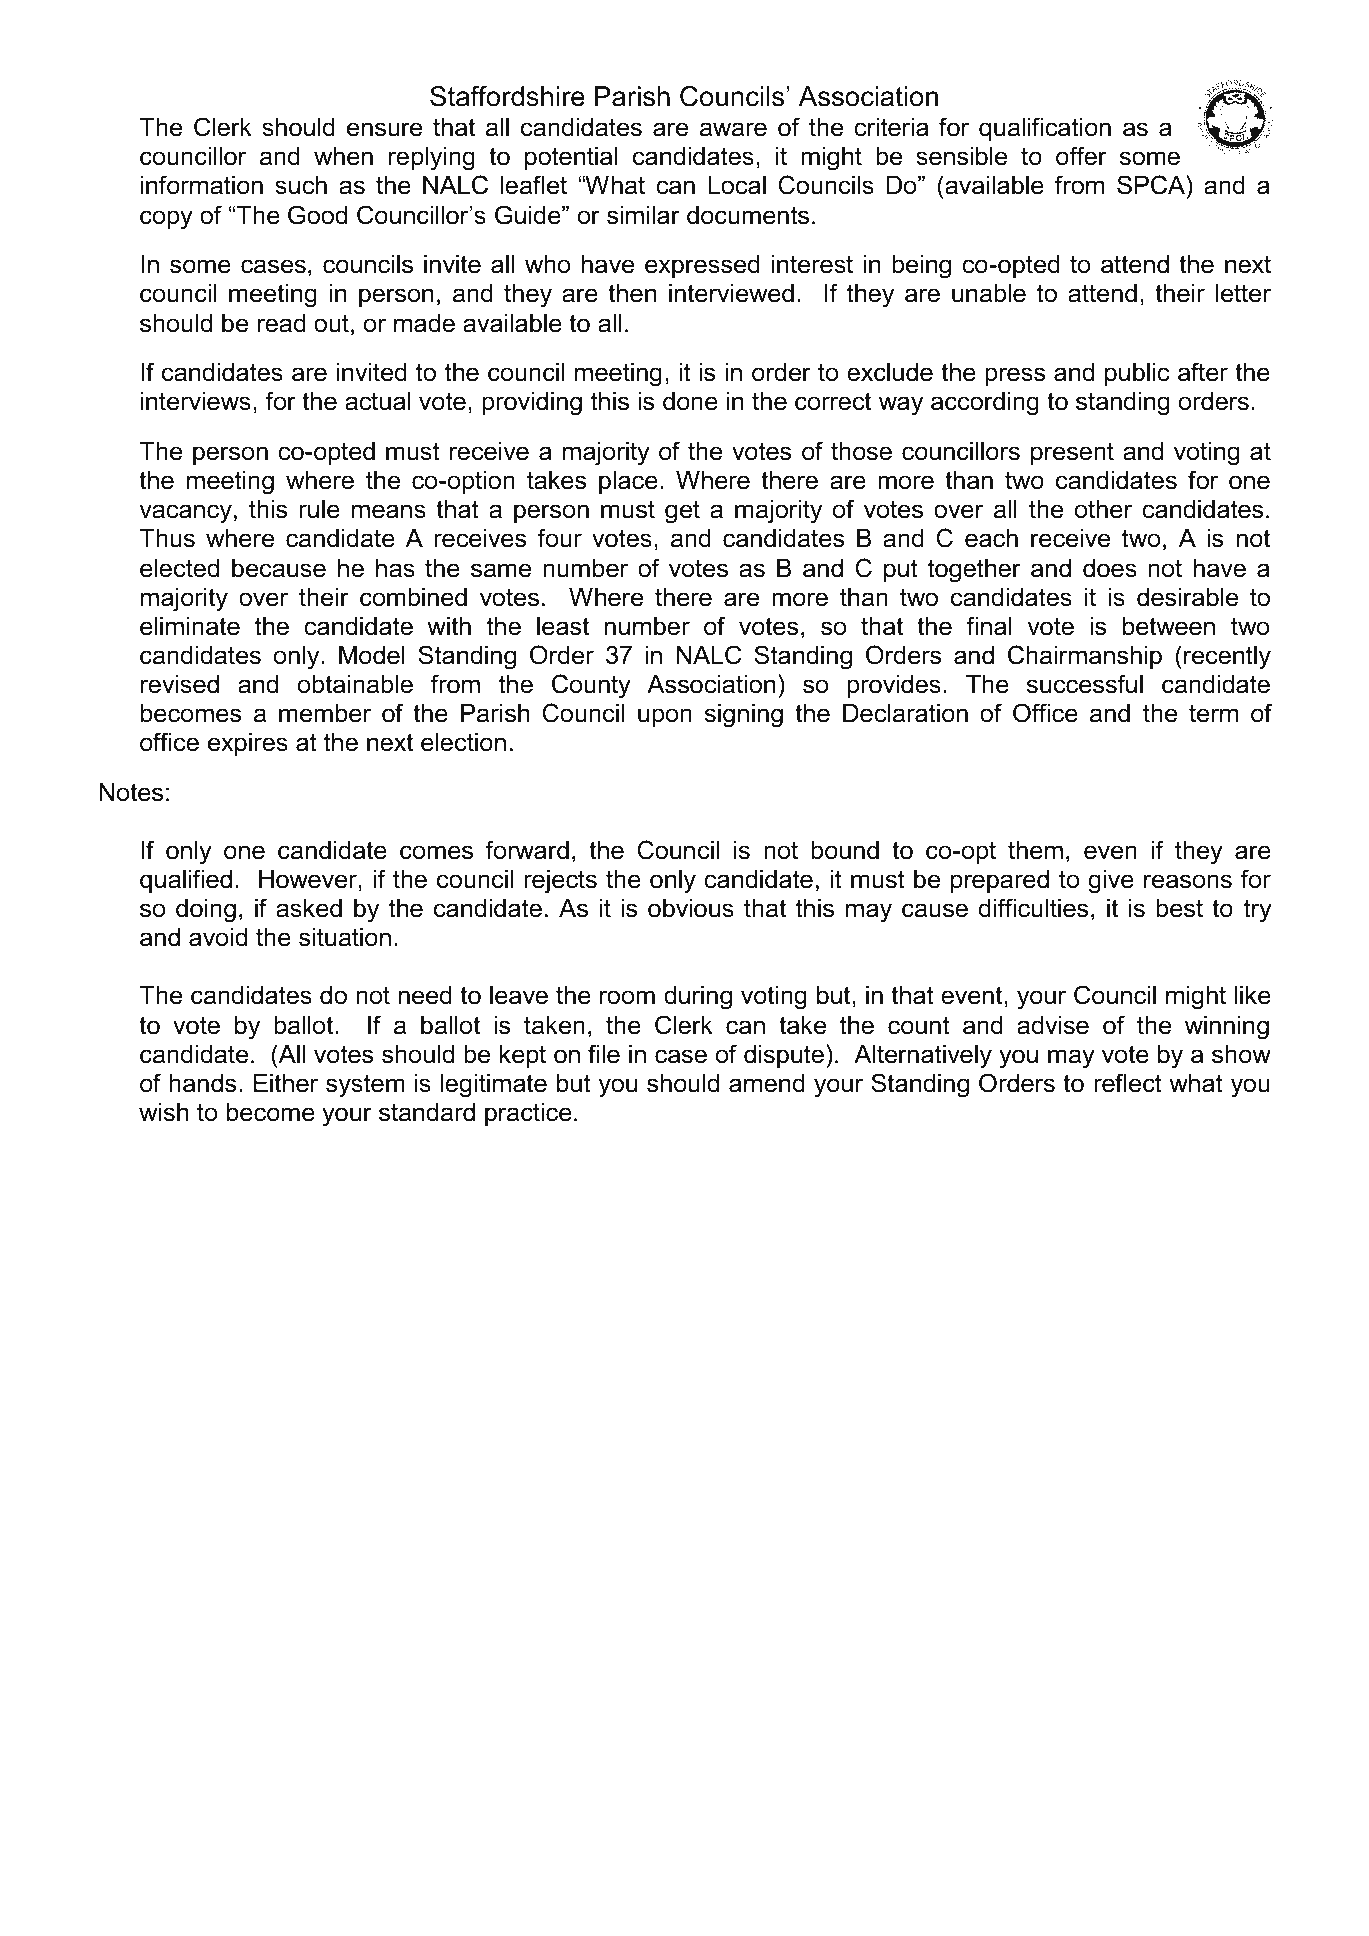 Image resolution: width=1369 pixels, height=1936 pixels. I want to click on done, so click(690, 401).
